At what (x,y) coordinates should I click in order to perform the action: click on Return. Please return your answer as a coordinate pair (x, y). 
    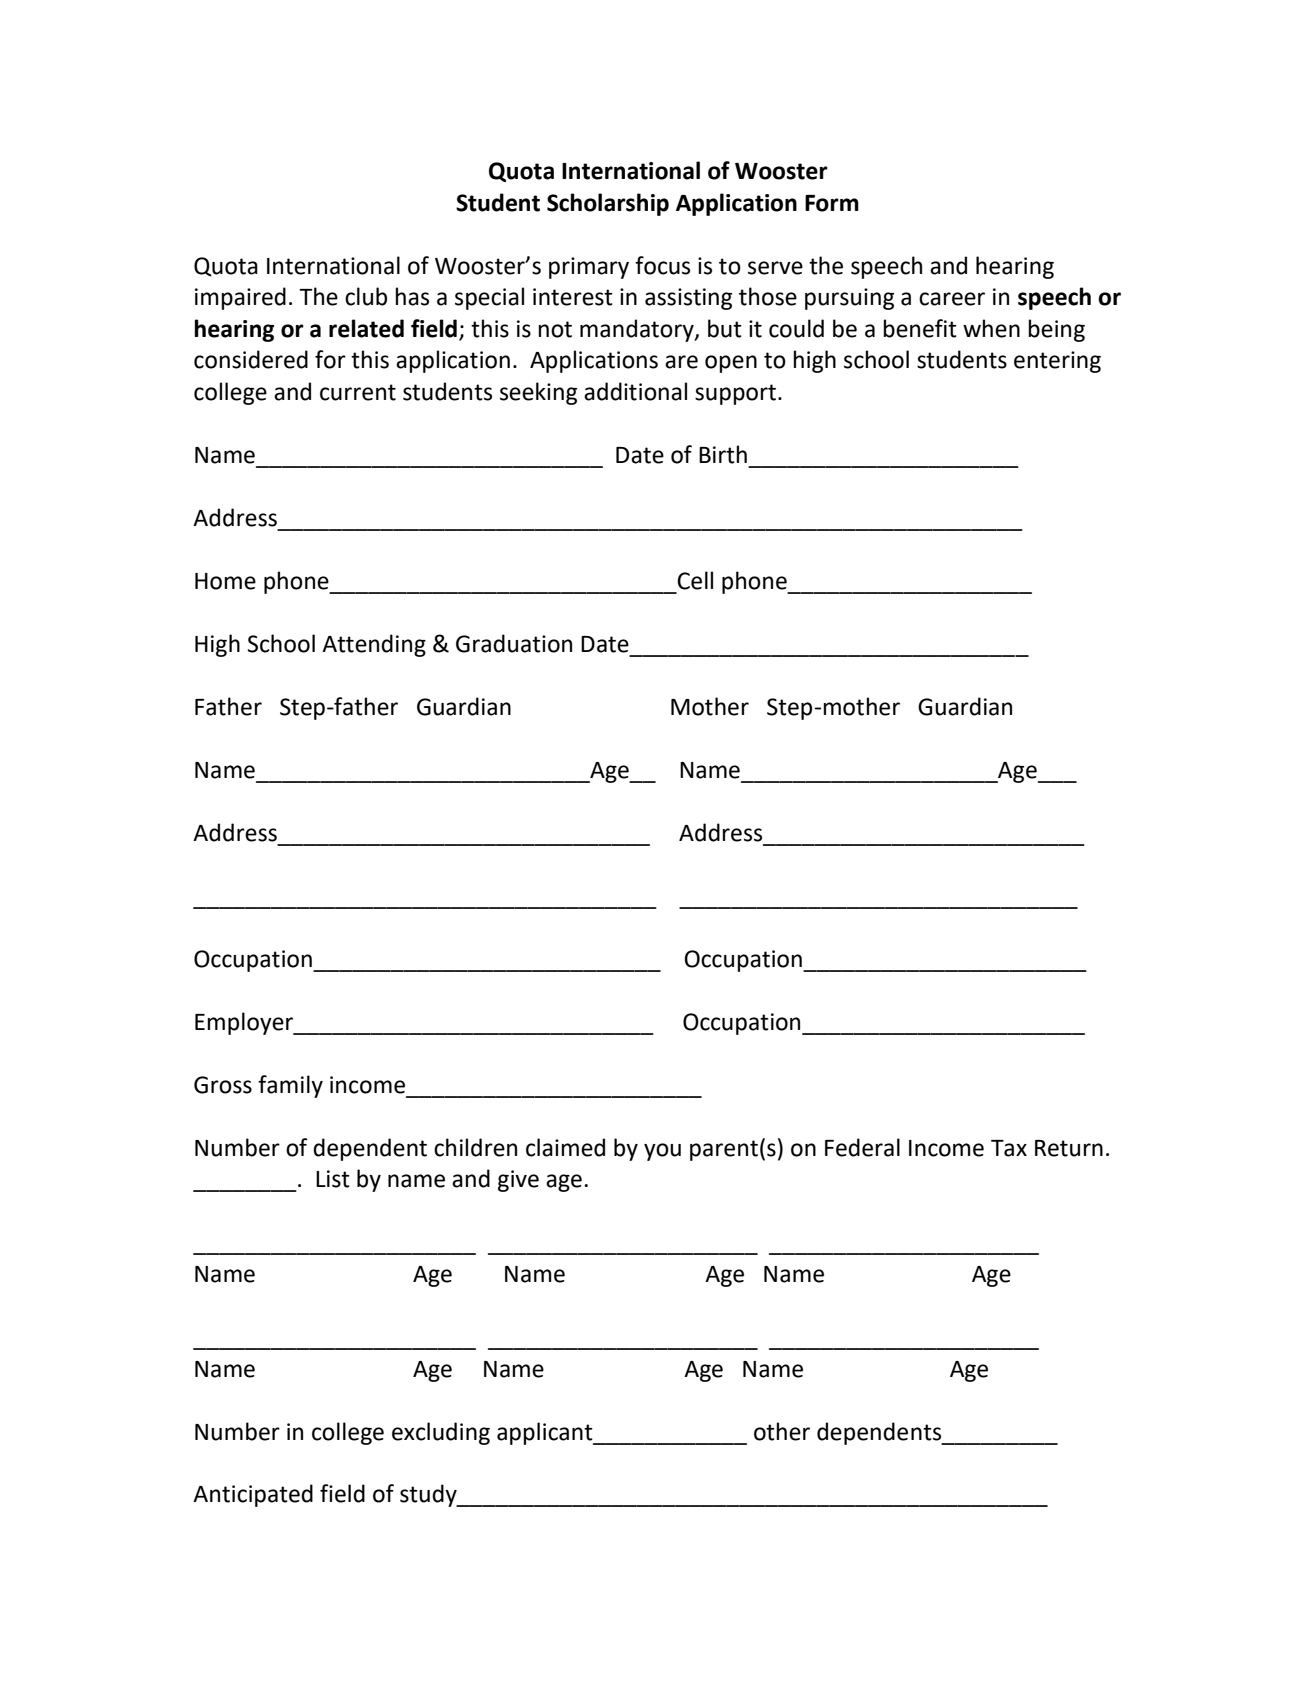
    Looking at the image, I should click on (1069, 1148).
